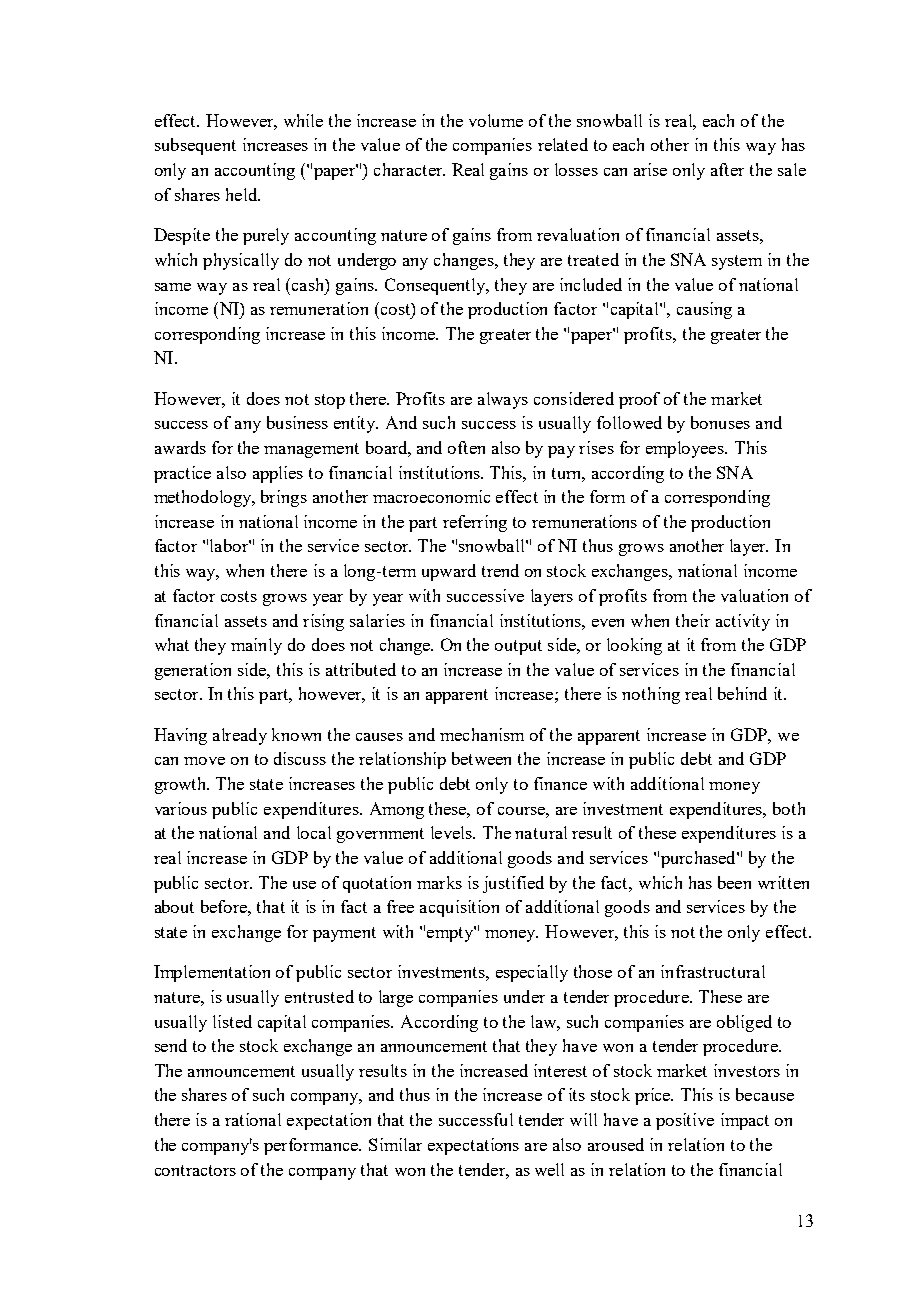  I want to click on applies, so click(278, 474).
